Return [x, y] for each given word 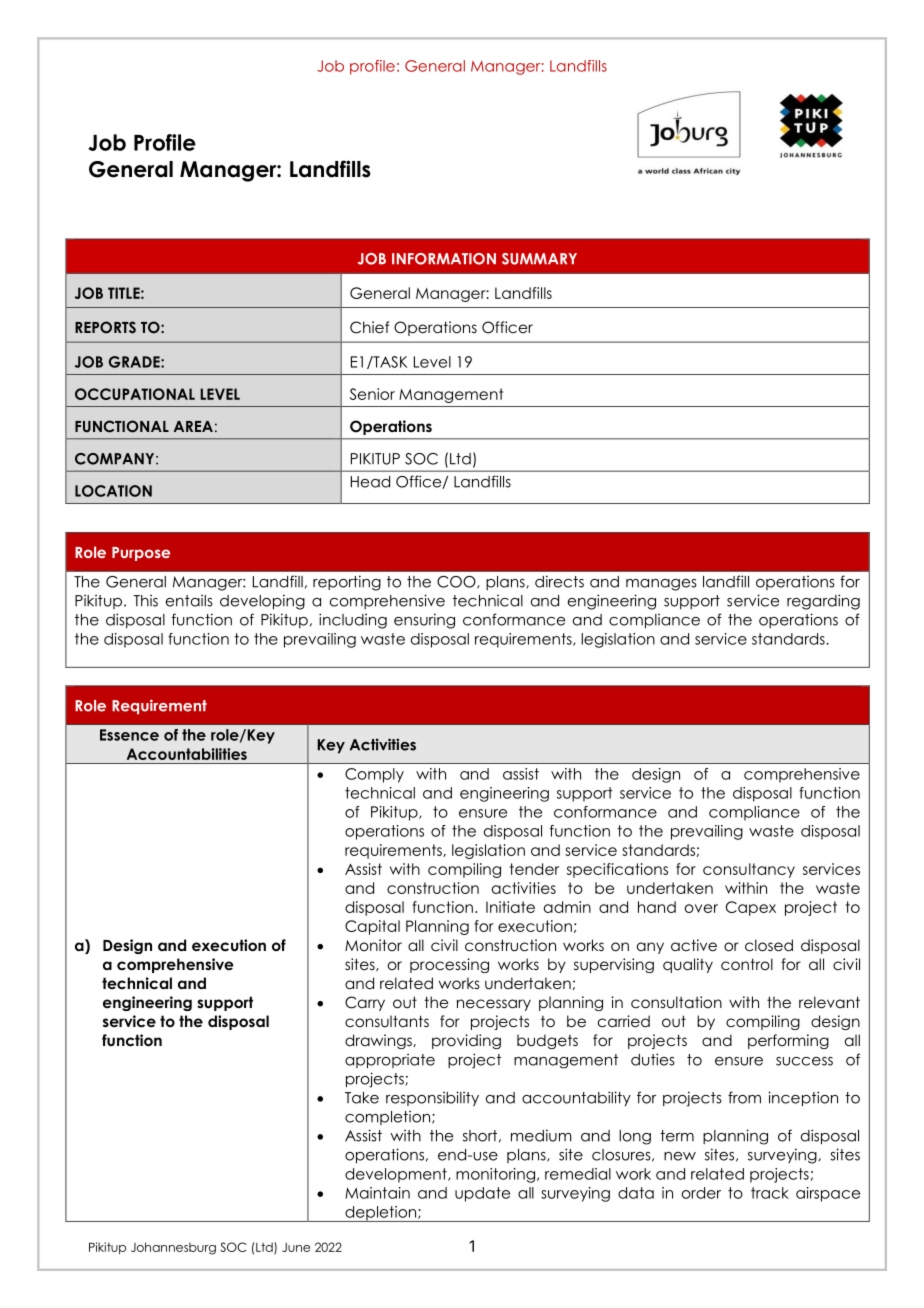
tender [534, 869]
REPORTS [105, 327]
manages [661, 585]
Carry [365, 1003]
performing [788, 1041]
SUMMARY [539, 259]
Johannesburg [173, 1248]
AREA [193, 426]
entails [189, 601]
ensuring [424, 621]
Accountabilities [187, 754]
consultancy [749, 870]
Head [370, 482]
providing [466, 1041]
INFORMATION [444, 259]
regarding [823, 602]
